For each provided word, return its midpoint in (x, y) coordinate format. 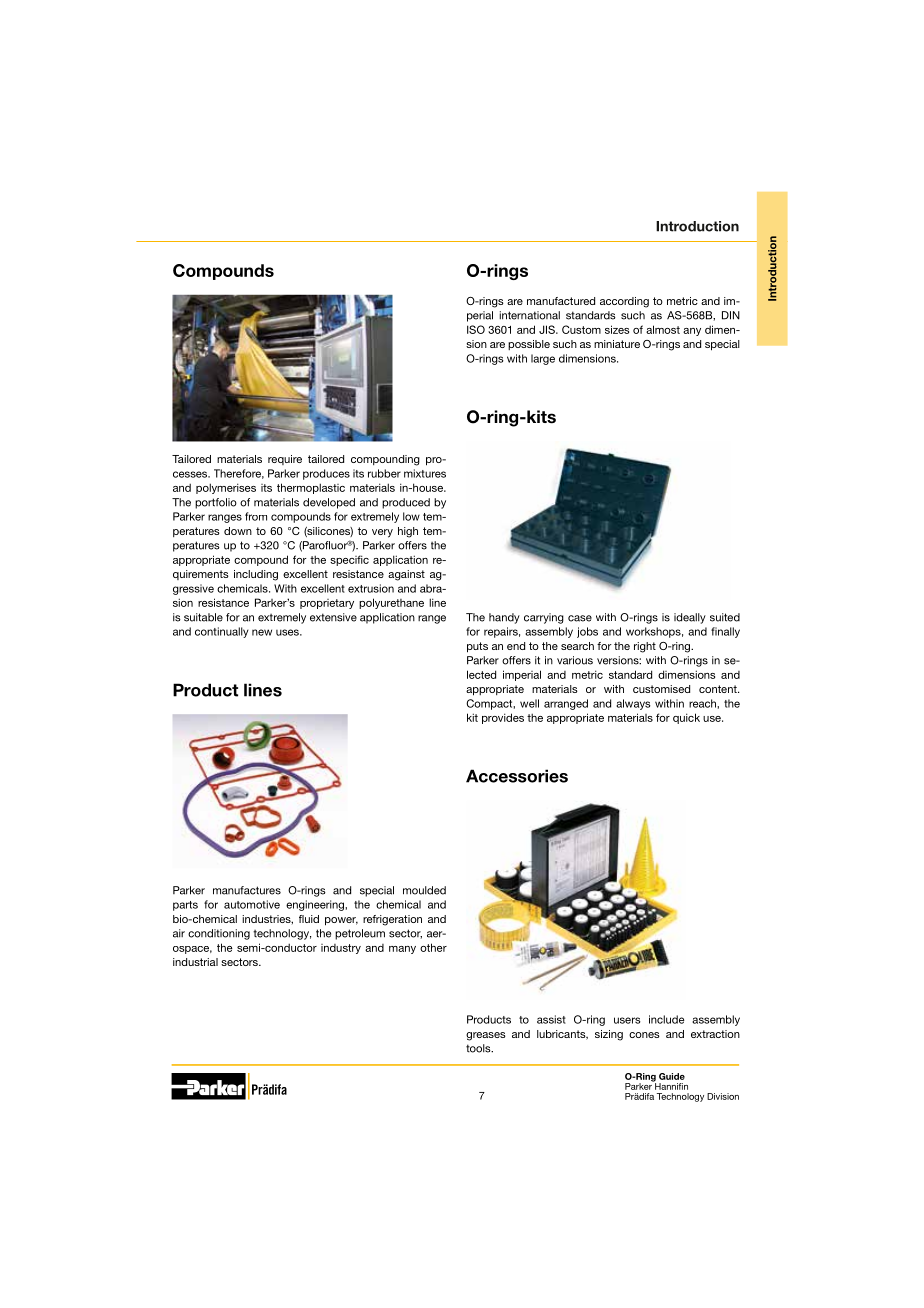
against (406, 575)
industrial (195, 962)
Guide (672, 1076)
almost (663, 329)
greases (486, 1036)
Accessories (517, 776)
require (285, 460)
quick (686, 718)
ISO (476, 329)
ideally (690, 618)
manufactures (247, 890)
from (256, 516)
